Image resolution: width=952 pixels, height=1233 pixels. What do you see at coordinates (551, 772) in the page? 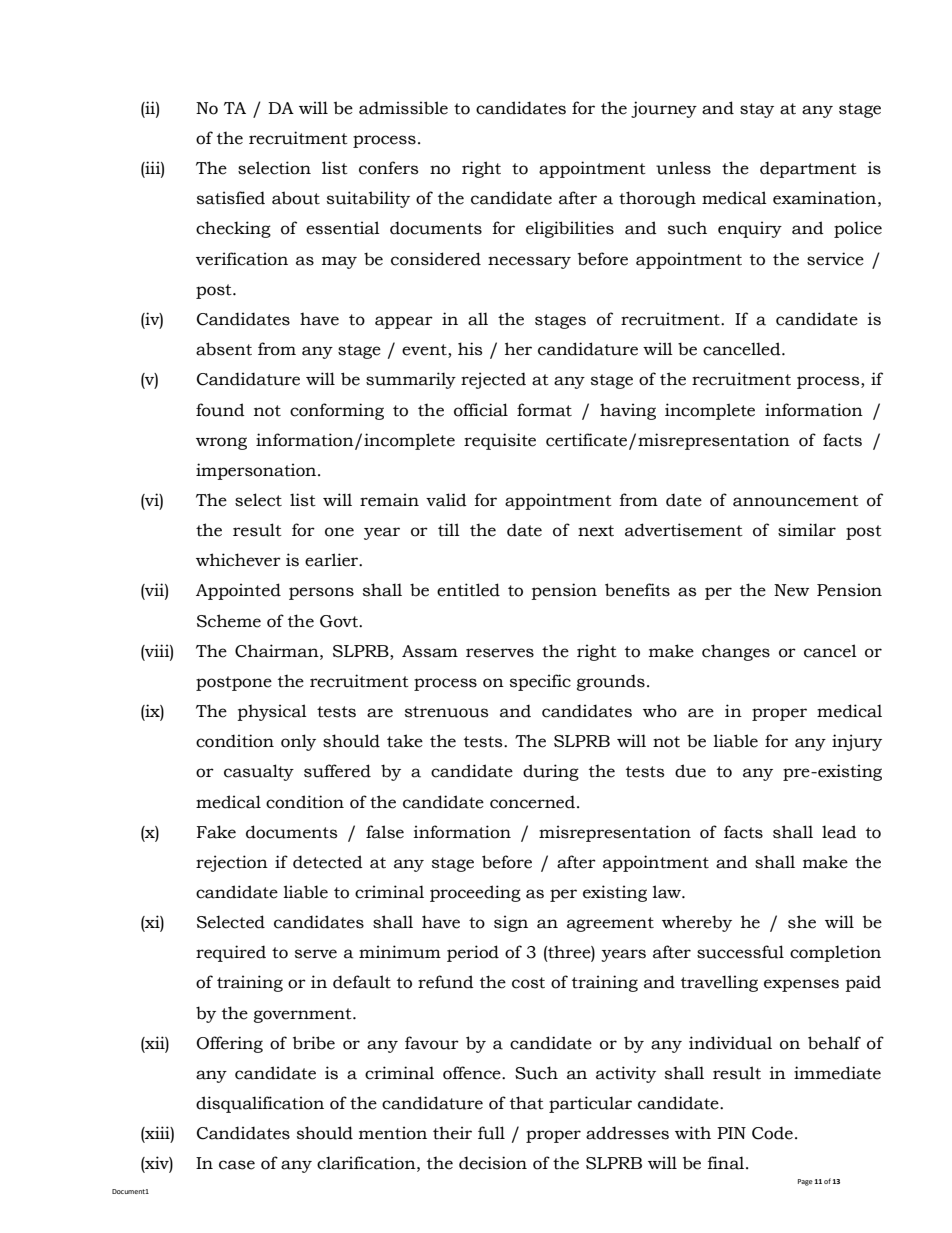
I see `during` at bounding box center [551, 772].
